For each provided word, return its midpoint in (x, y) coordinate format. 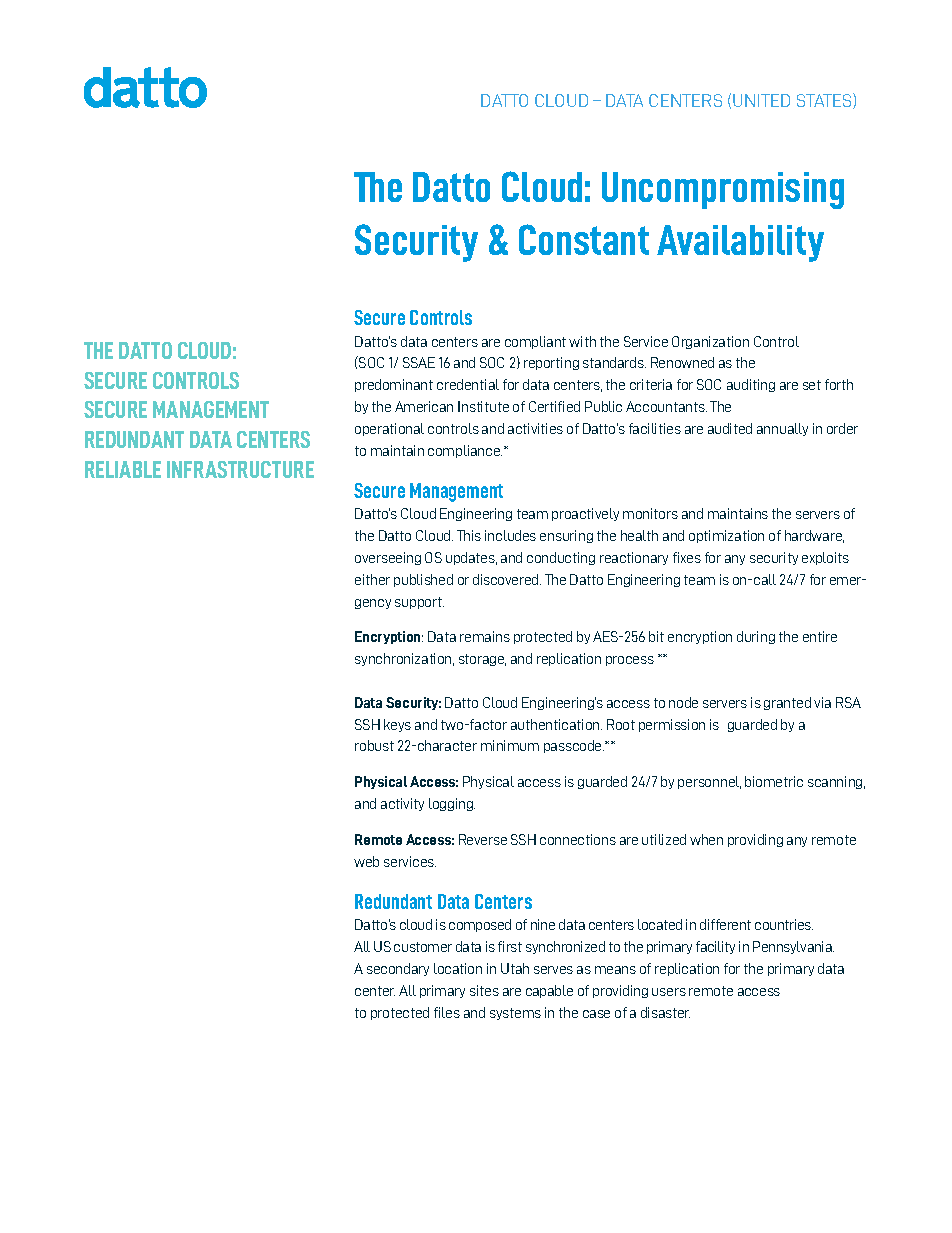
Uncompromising (723, 190)
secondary (398, 969)
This (469, 535)
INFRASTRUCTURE (240, 469)
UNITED (761, 100)
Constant (584, 239)
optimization (726, 536)
